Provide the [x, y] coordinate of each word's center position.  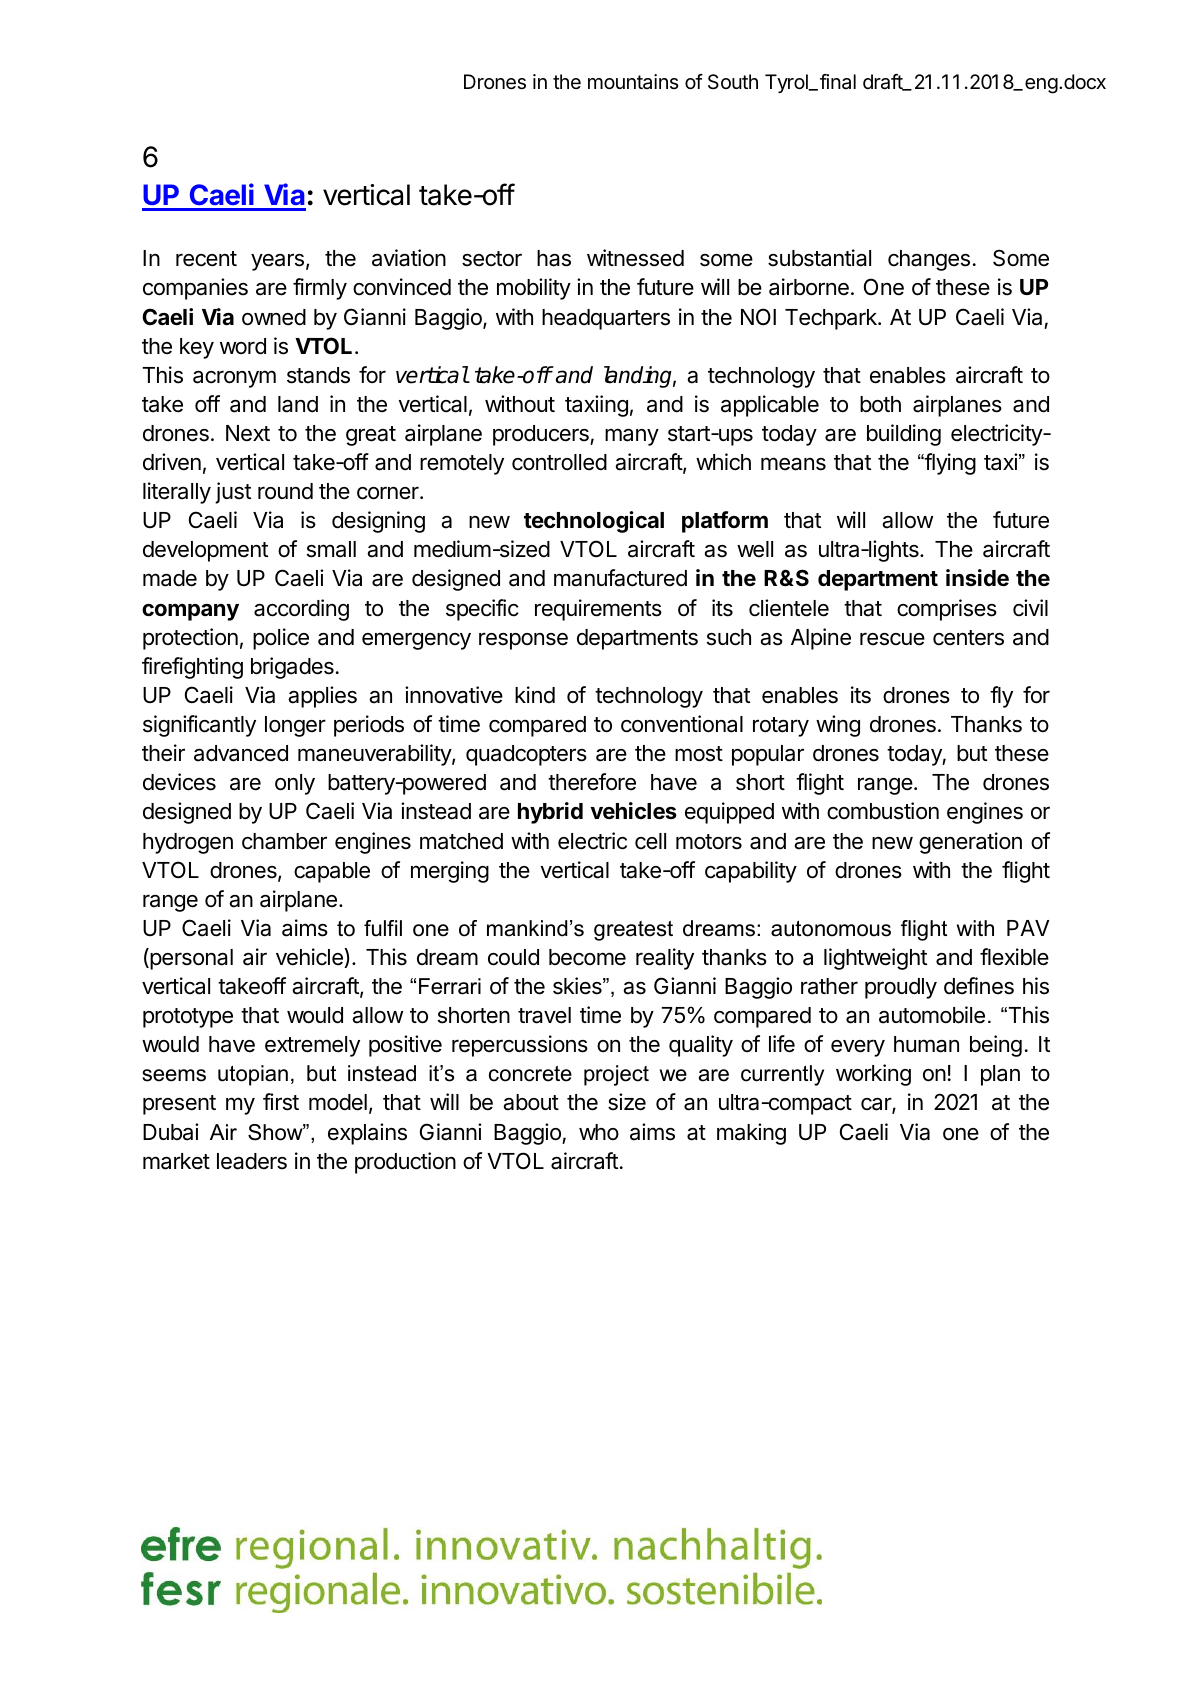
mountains [633, 82]
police [281, 639]
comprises [947, 610]
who [599, 1132]
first [281, 1102]
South [733, 82]
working [873, 1075]
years [277, 262]
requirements [598, 610]
